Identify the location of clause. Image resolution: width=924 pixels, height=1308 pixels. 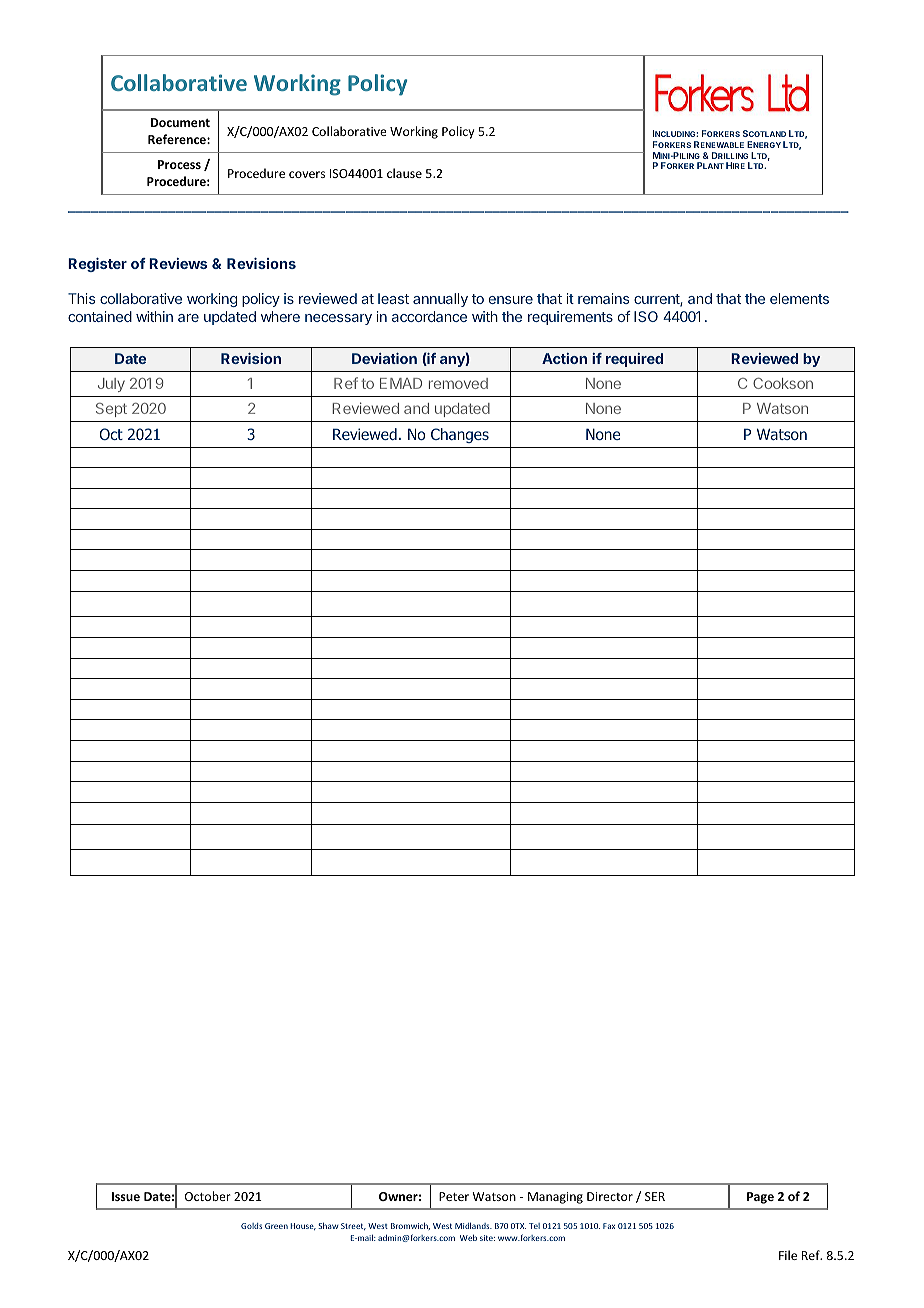
(404, 173).
